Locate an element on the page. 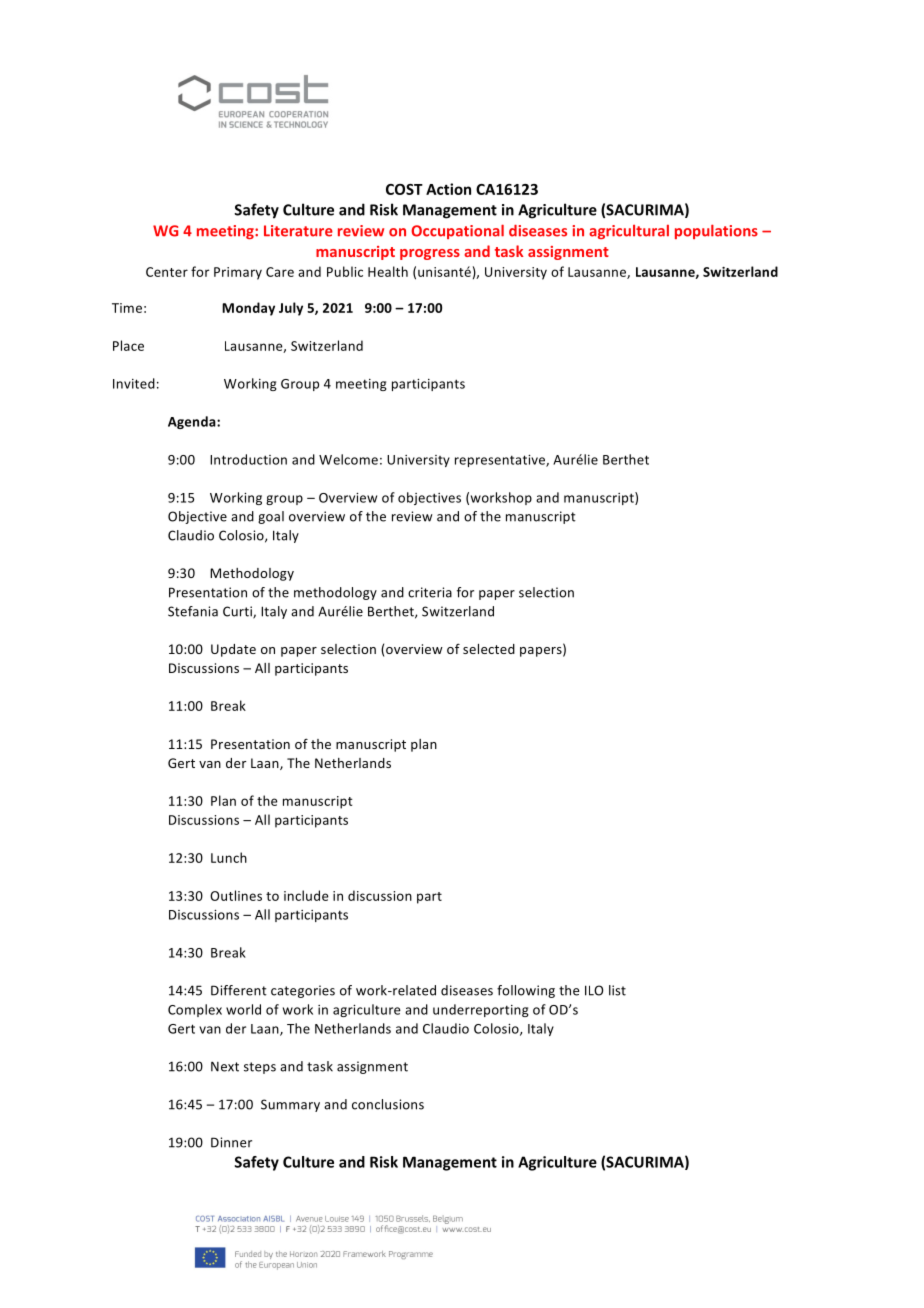  criteria is located at coordinates (430, 592).
